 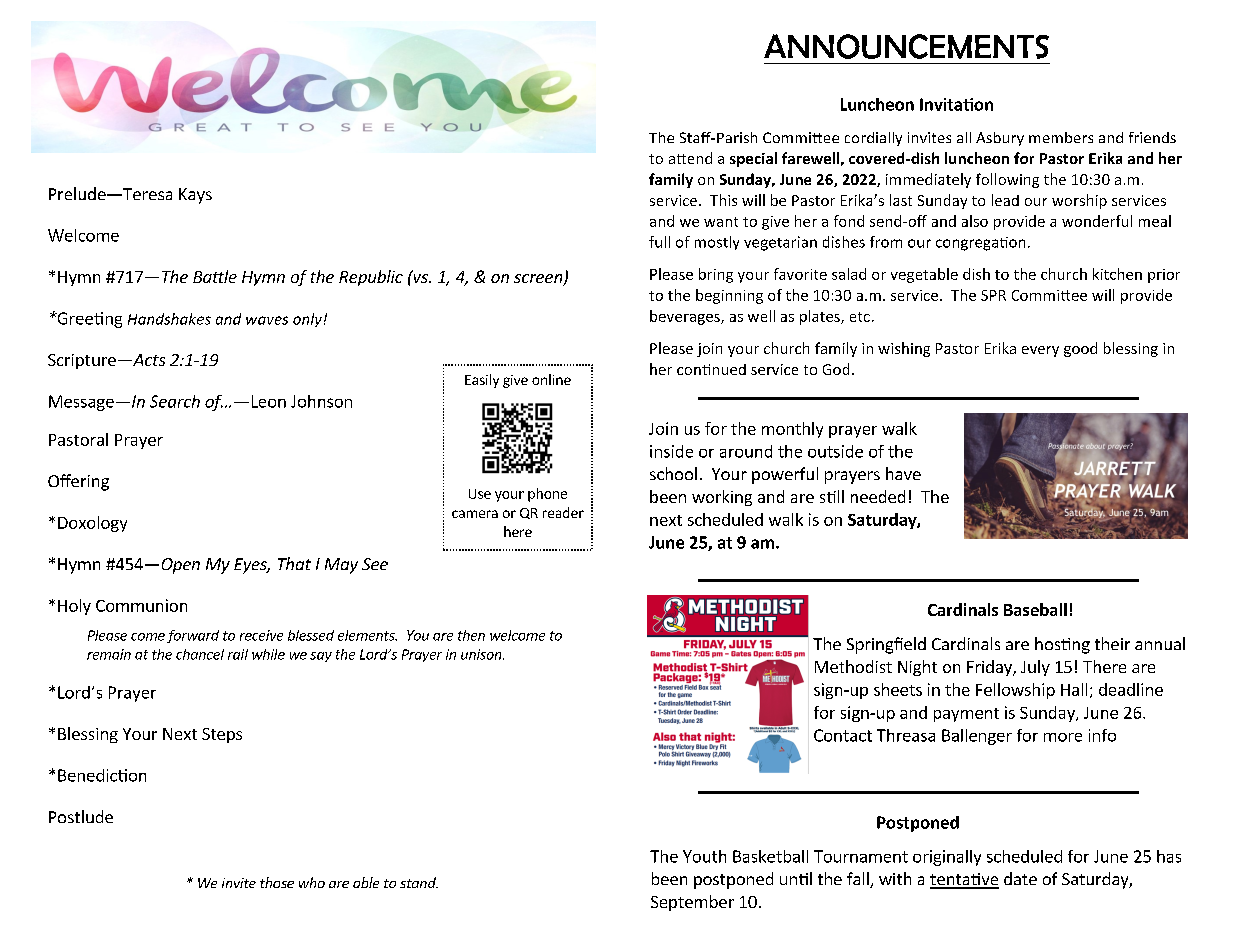 What do you see at coordinates (539, 280) in the screenshot?
I see `screen` at bounding box center [539, 280].
